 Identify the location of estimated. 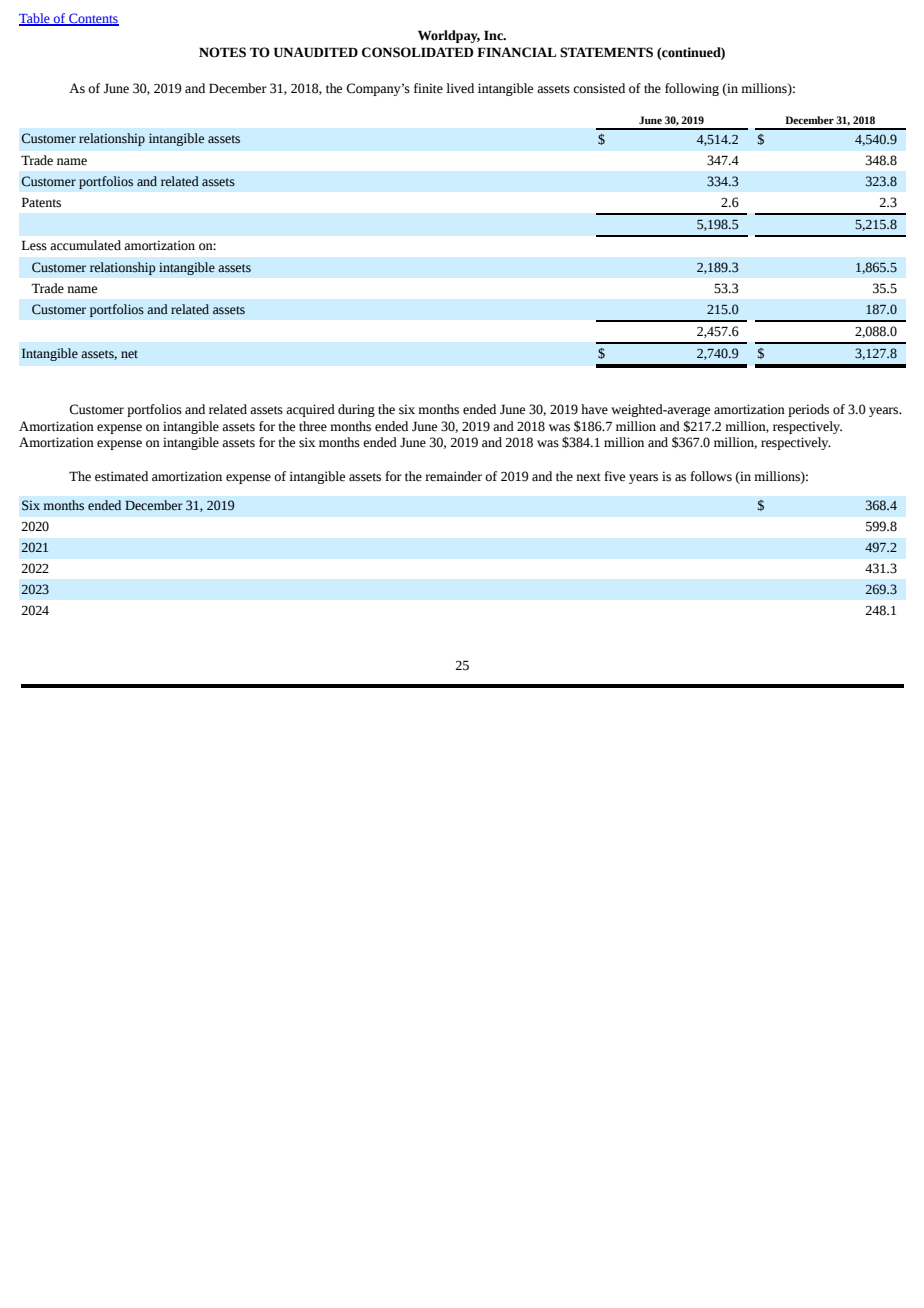
(121, 476).
